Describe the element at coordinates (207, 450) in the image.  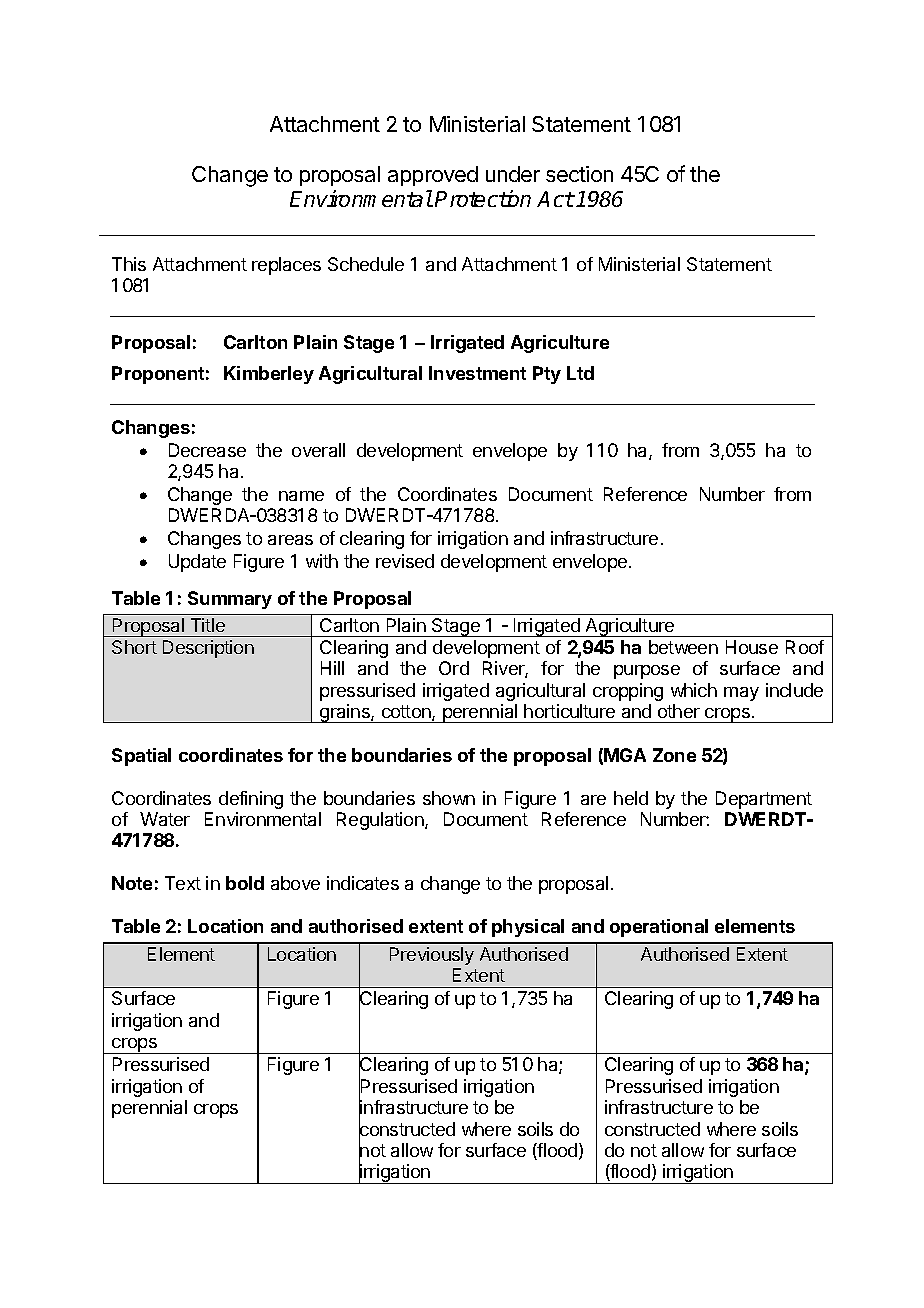
I see `Decrease` at that location.
